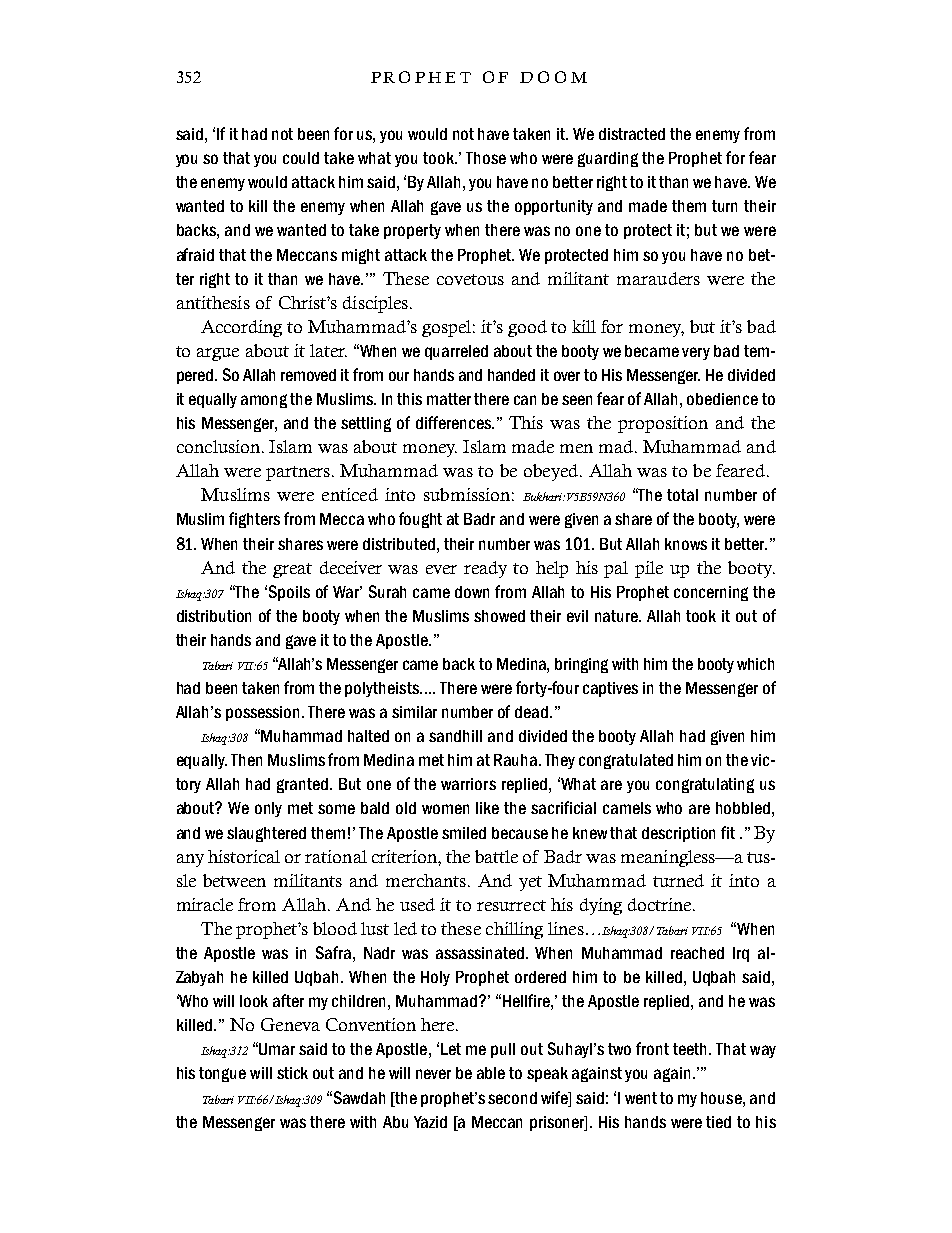 The width and height of the screenshot is (952, 1233). I want to click on doctrine, so click(661, 904).
